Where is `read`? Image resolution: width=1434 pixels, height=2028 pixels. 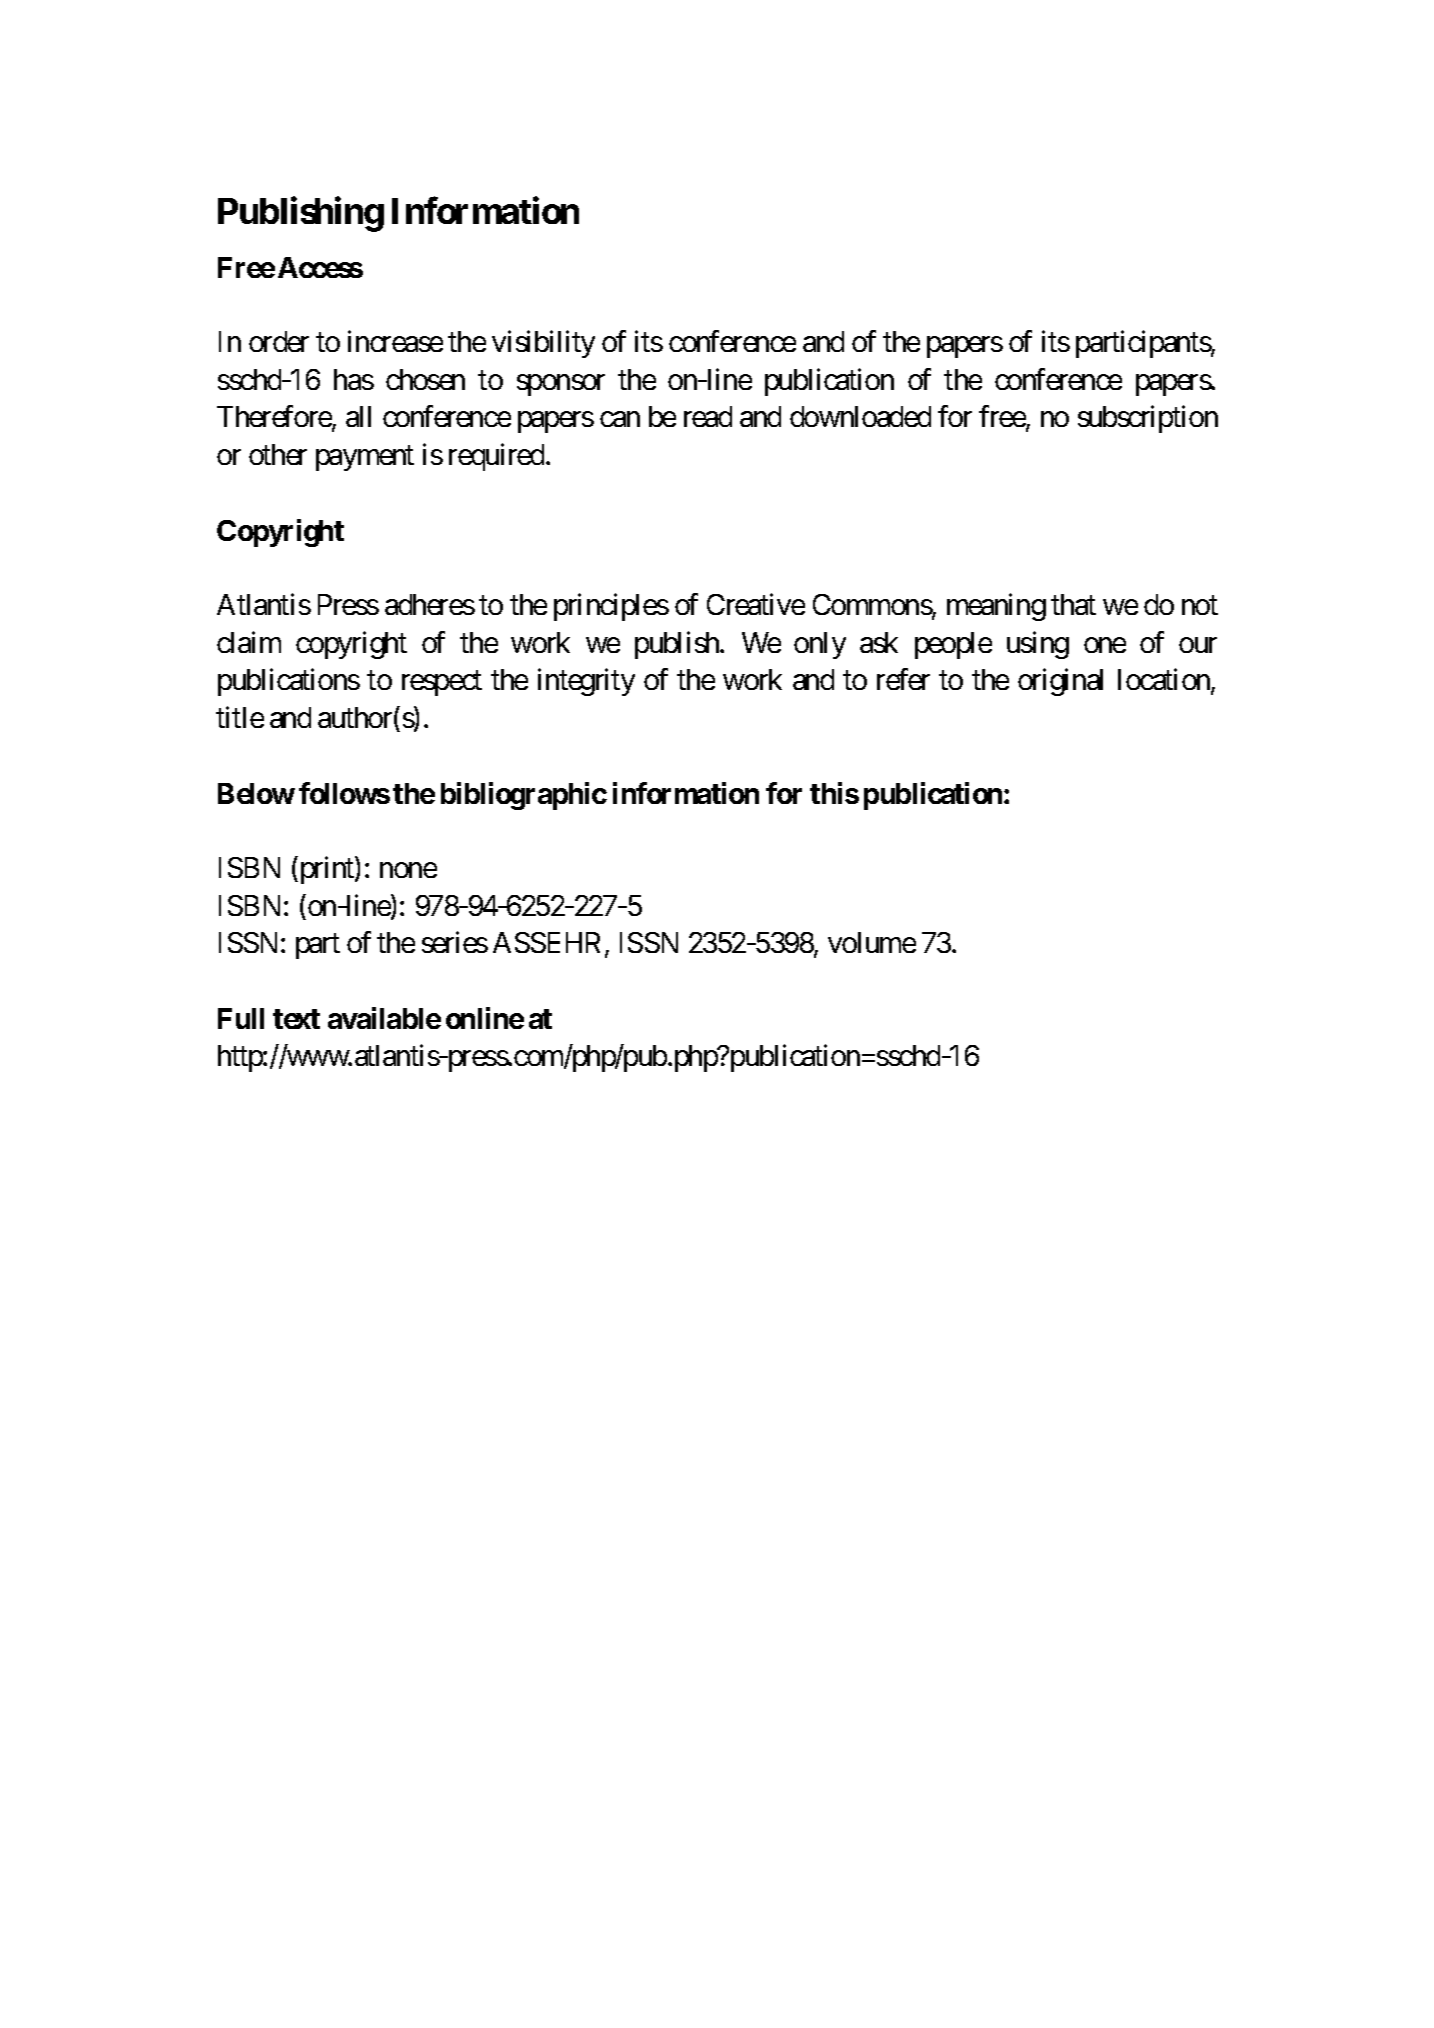
read is located at coordinates (708, 416).
